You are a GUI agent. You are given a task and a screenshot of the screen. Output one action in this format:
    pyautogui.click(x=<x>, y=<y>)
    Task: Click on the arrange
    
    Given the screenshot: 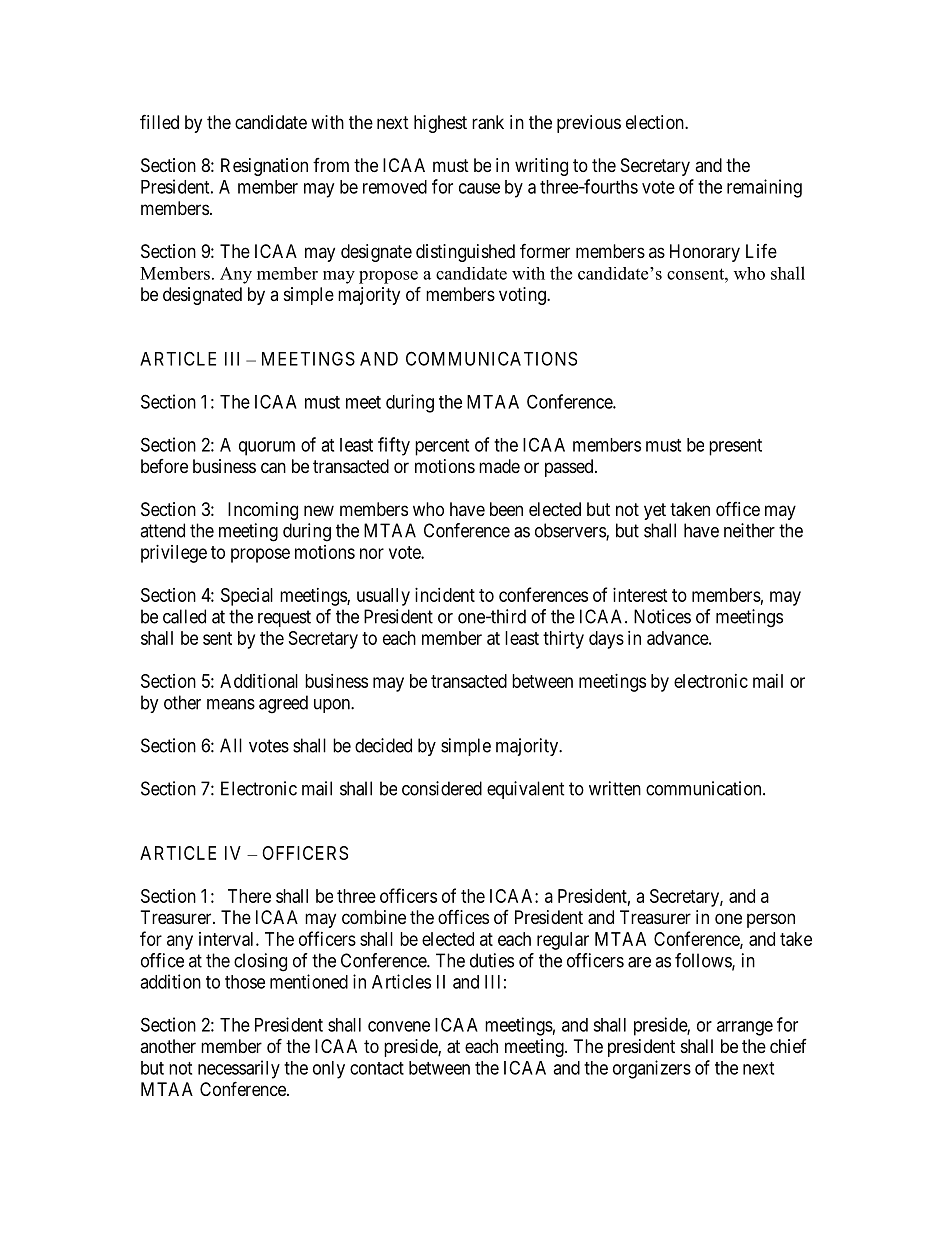 What is the action you would take?
    pyautogui.click(x=745, y=1028)
